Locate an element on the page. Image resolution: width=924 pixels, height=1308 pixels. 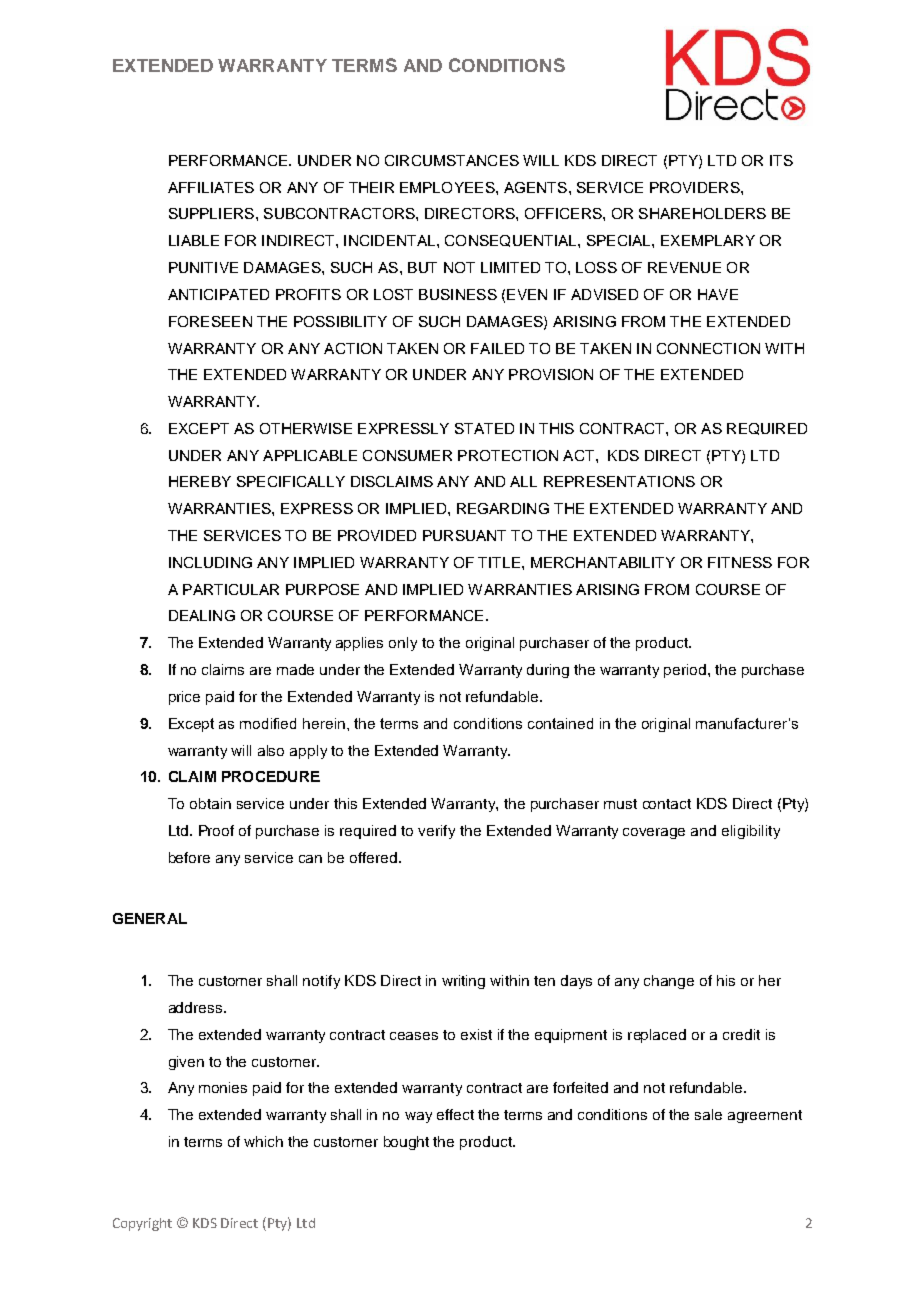
only is located at coordinates (403, 644).
